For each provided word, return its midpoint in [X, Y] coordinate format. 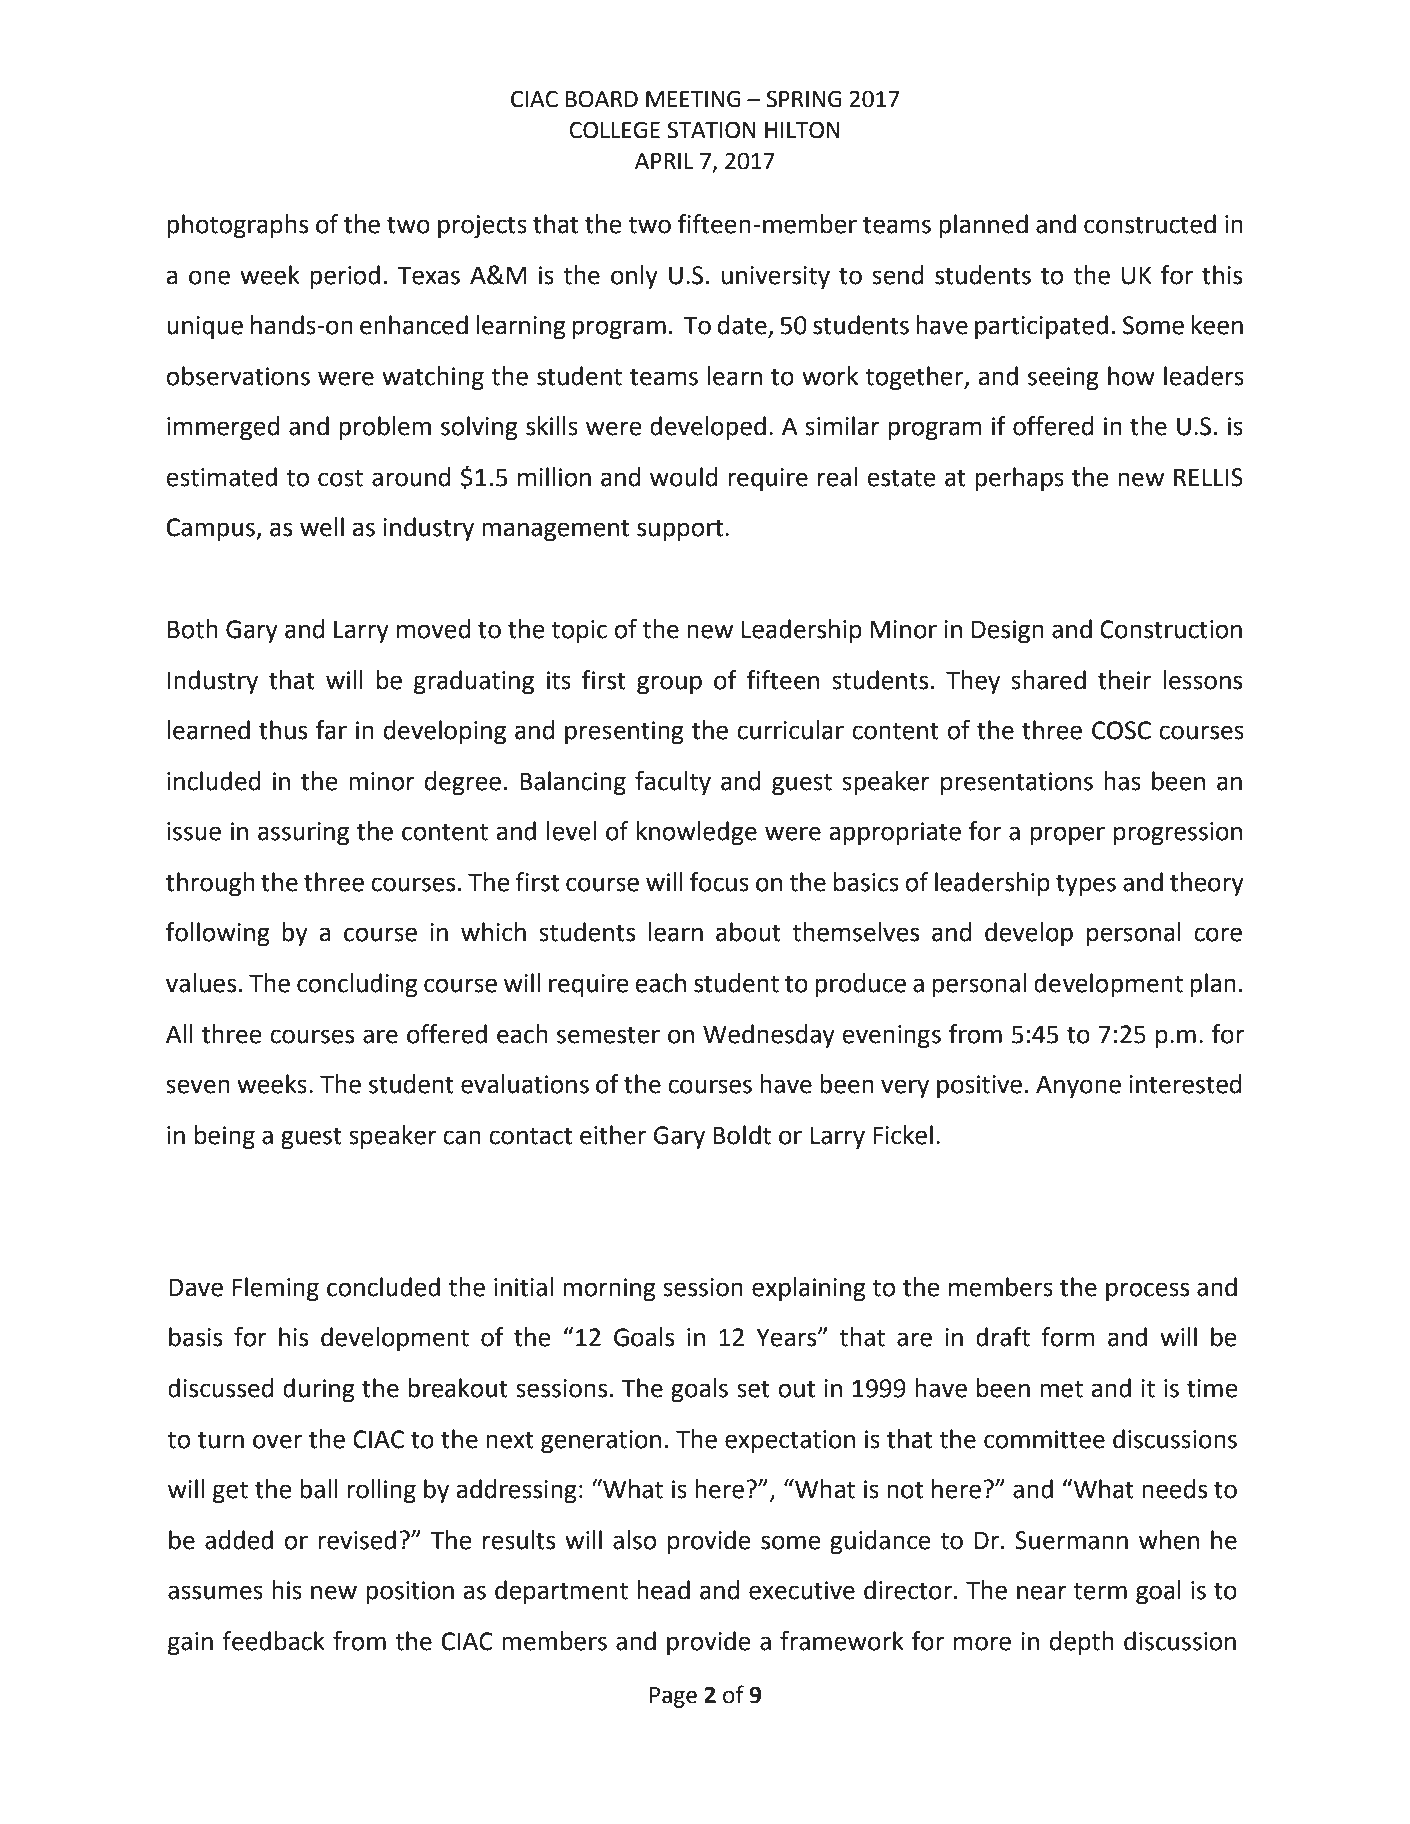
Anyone [1078, 1086]
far [331, 730]
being [225, 1137]
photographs [237, 226]
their [1124, 680]
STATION [711, 130]
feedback [273, 1641]
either [613, 1135]
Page [673, 1697]
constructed [1150, 224]
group [669, 685]
